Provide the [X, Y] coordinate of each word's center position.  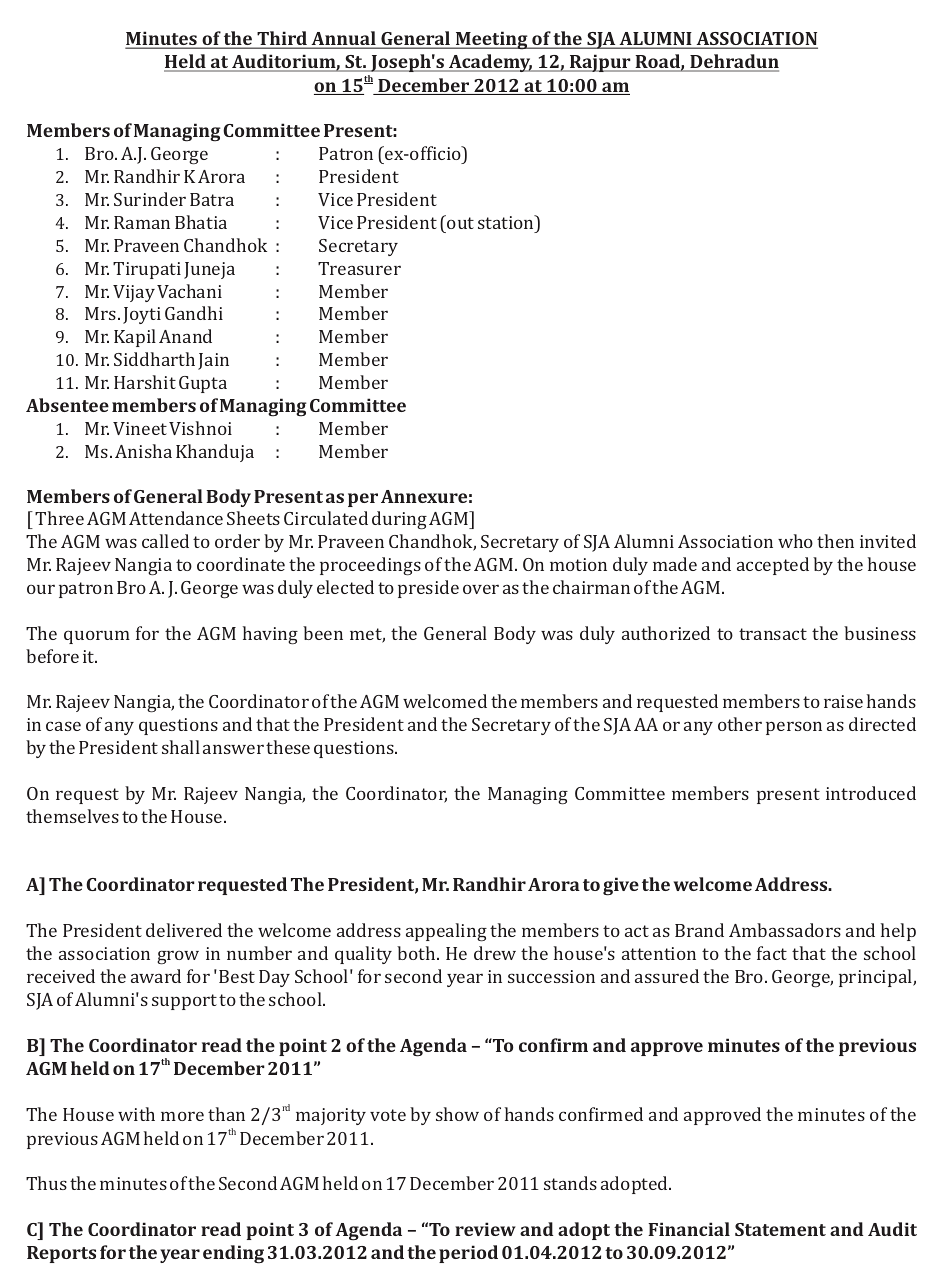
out [459, 222]
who [795, 541]
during [399, 520]
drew [495, 953]
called [165, 541]
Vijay [134, 293]
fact [772, 953]
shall [181, 747]
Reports [61, 1254]
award [156, 976]
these [288, 747]
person [794, 728]
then [835, 541]
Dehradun [733, 62]
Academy [490, 63]
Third [282, 40]
